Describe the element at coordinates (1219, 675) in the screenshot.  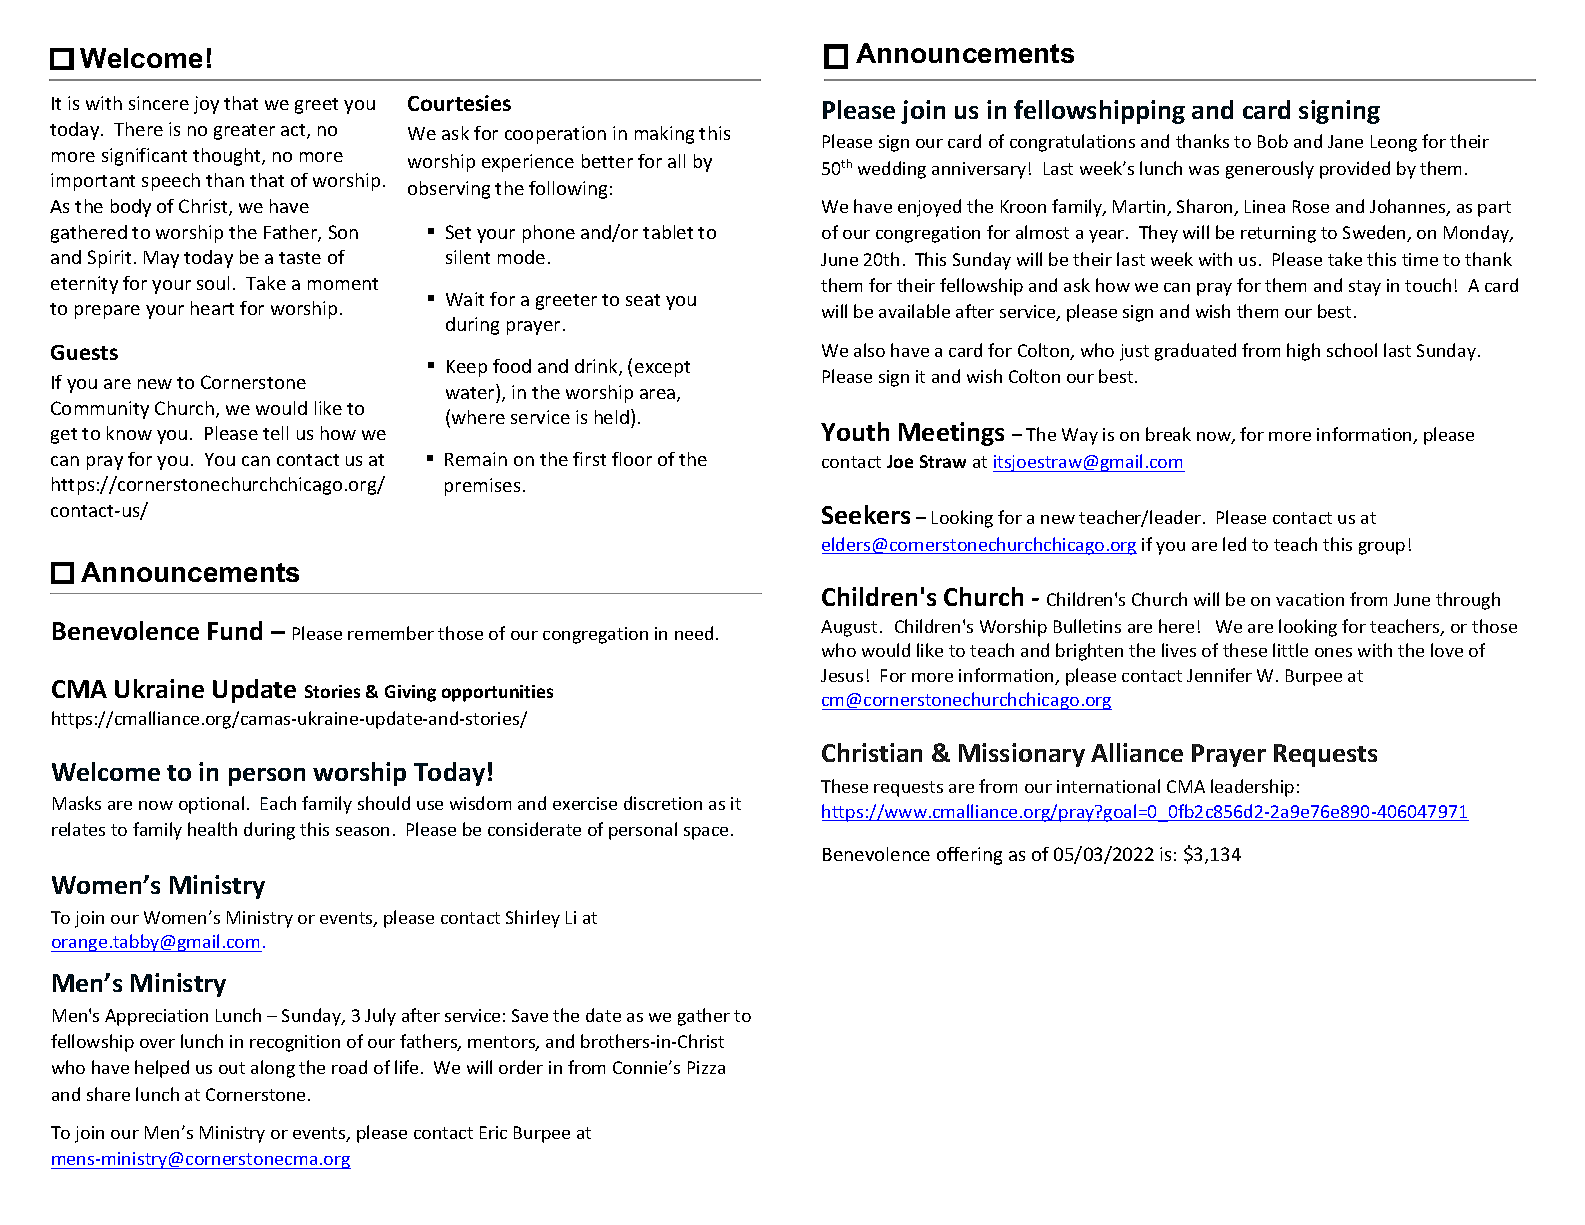
I see `Jennifer` at that location.
